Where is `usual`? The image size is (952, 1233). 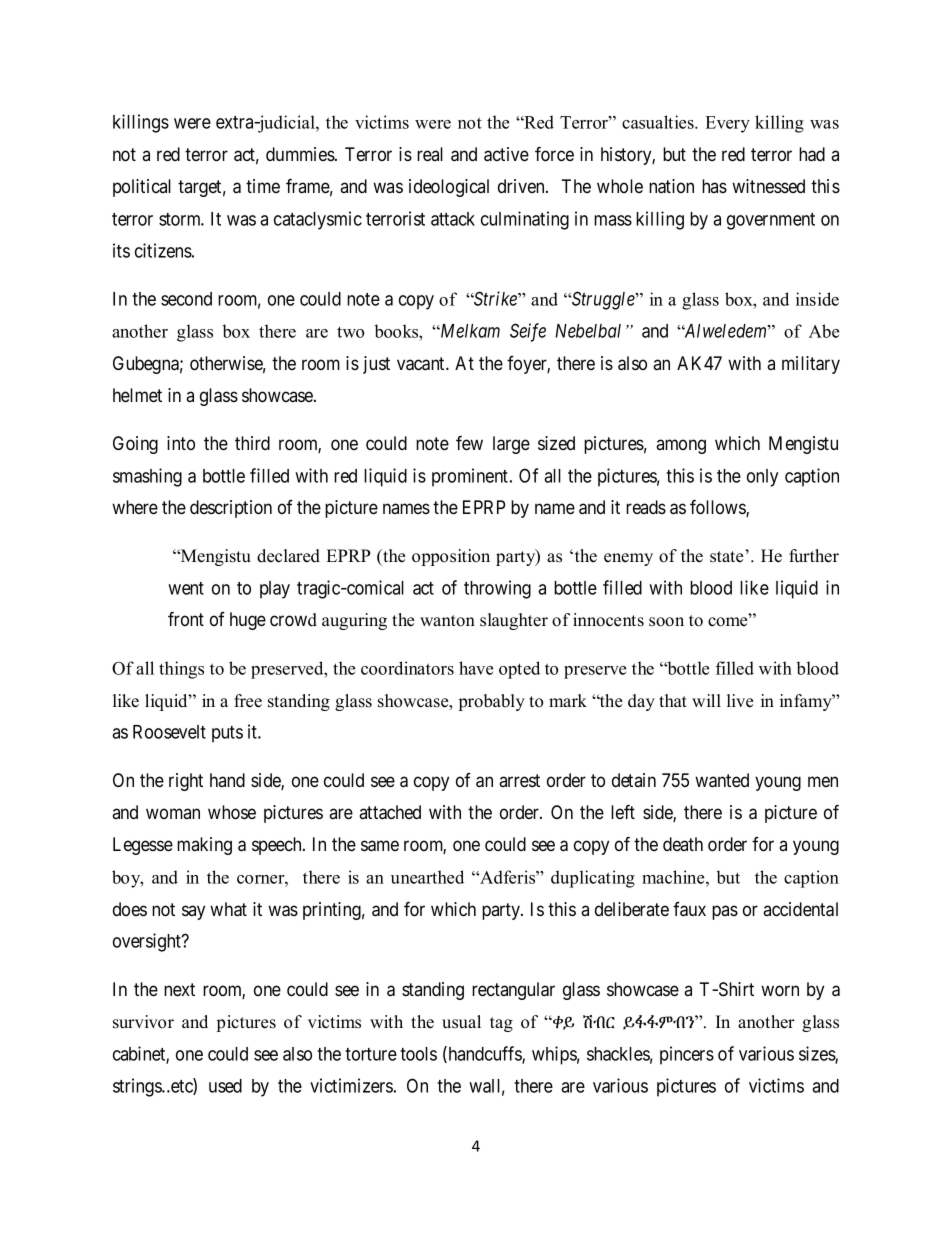 usual is located at coordinates (461, 1022).
